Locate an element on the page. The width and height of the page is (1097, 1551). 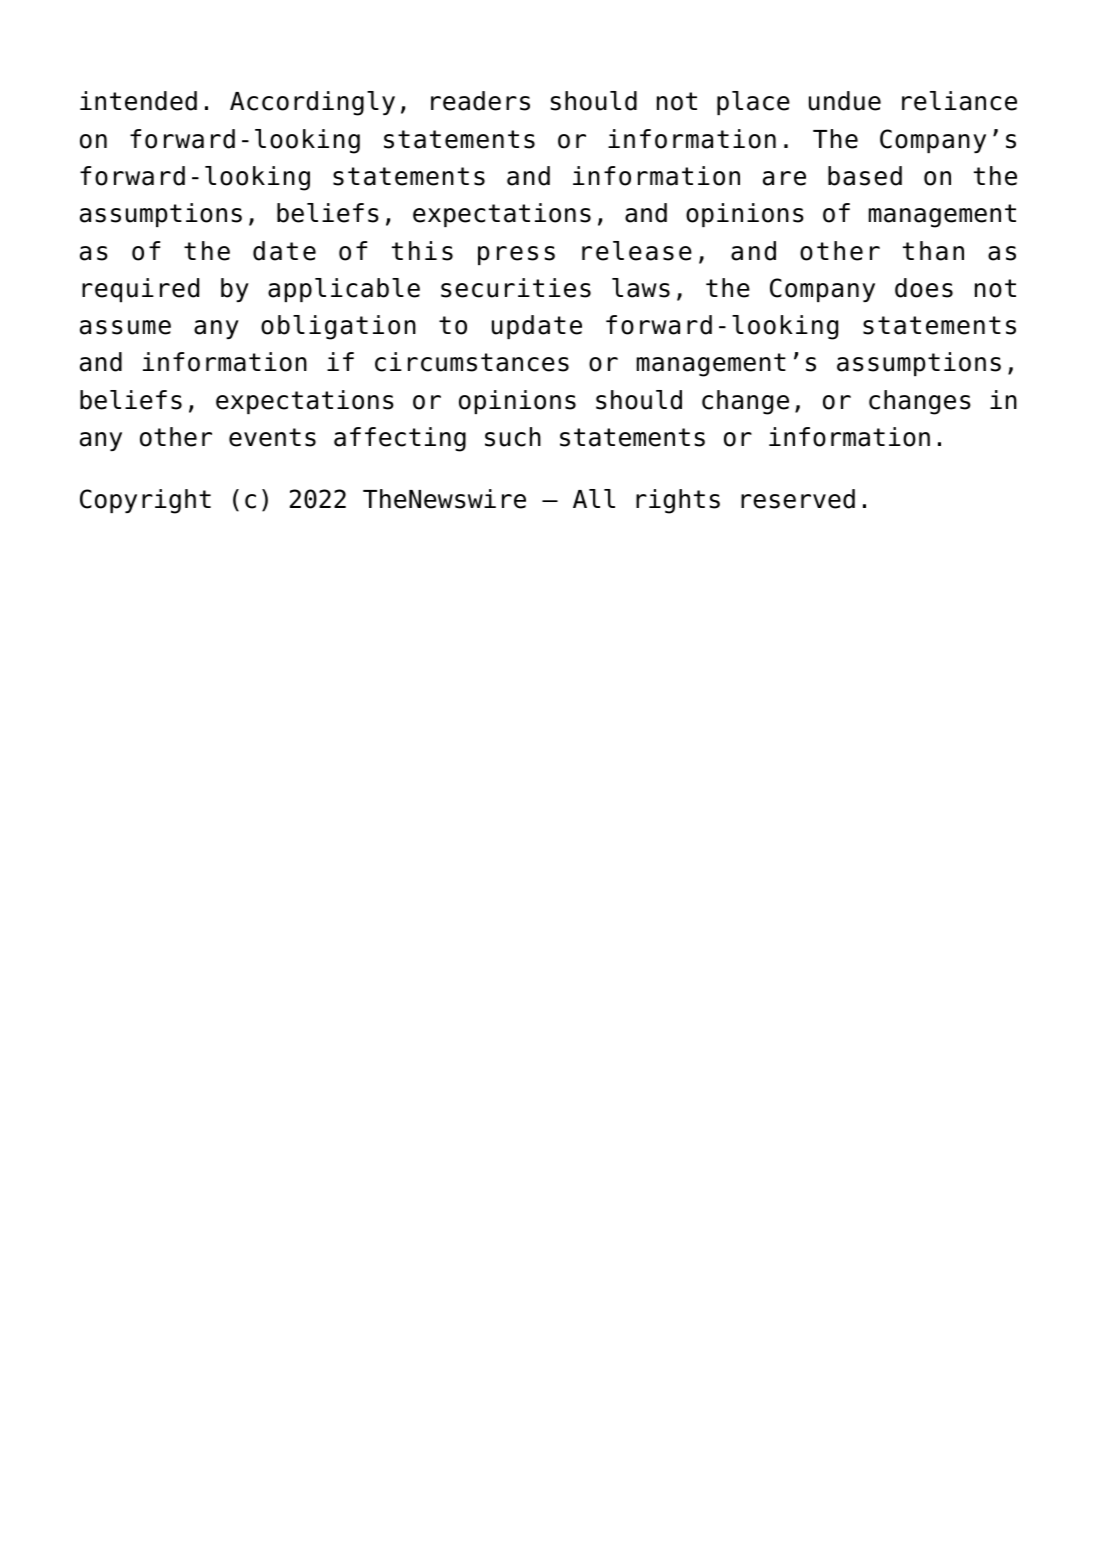
Accordingly is located at coordinates (312, 103).
